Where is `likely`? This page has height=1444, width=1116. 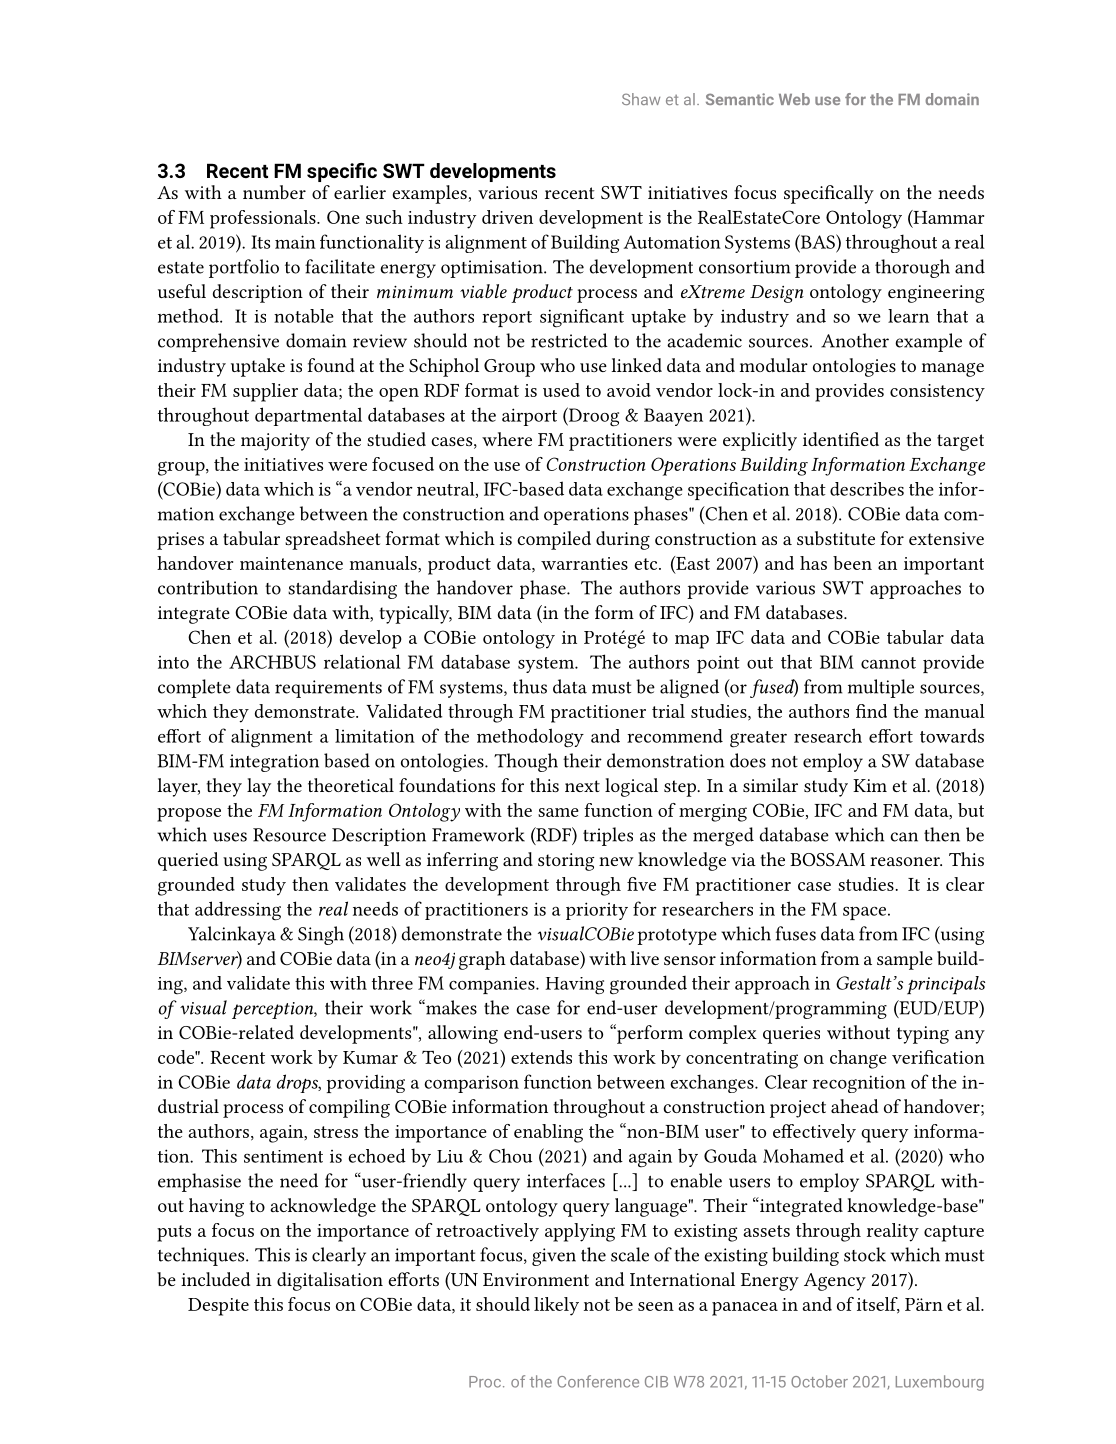 likely is located at coordinates (556, 1306).
